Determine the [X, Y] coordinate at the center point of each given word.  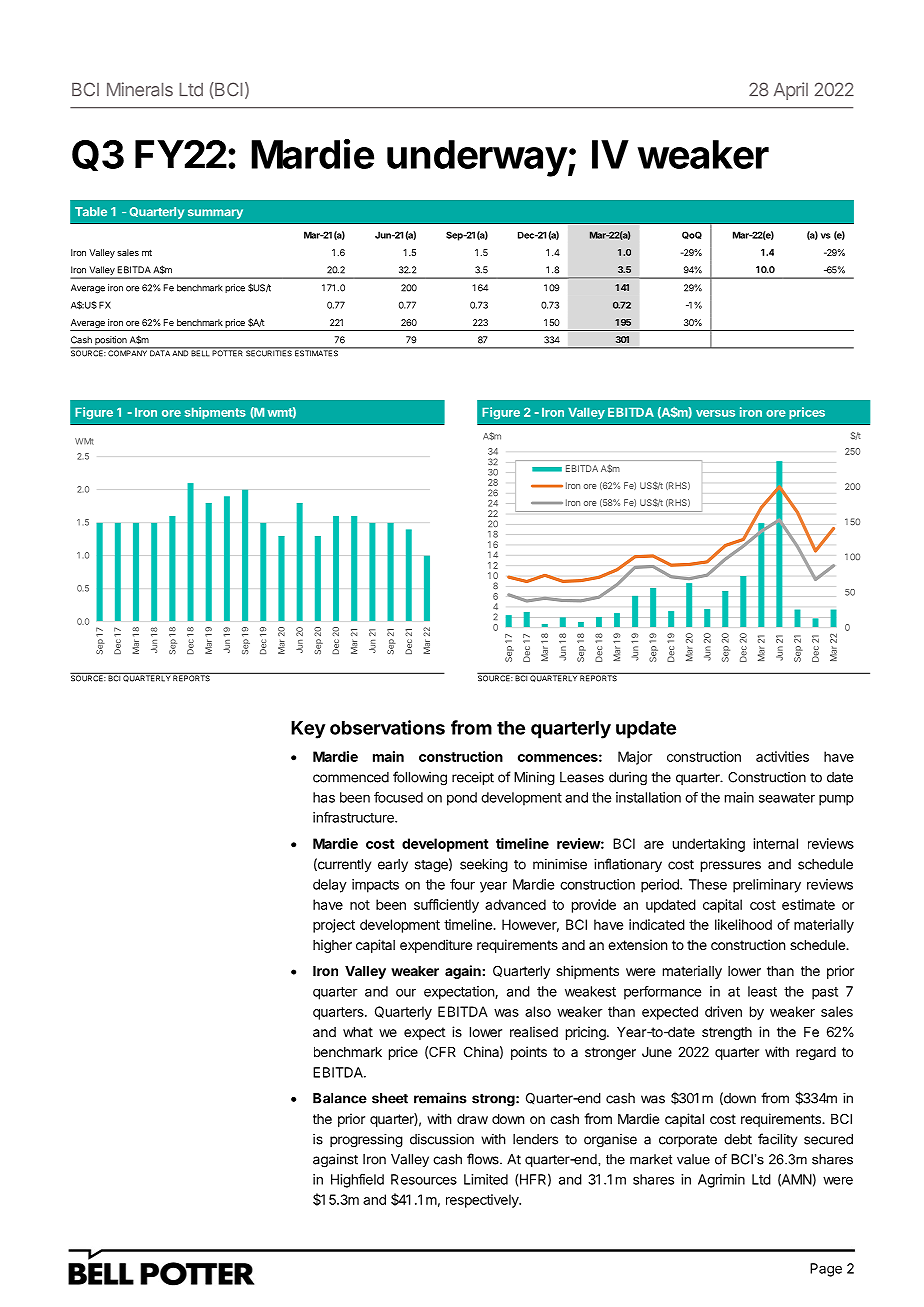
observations [387, 727]
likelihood [743, 924]
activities [782, 756]
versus [715, 413]
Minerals [140, 89]
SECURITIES [269, 352]
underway [477, 158]
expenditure [436, 946]
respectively [483, 1201]
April [791, 91]
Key [308, 730]
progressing [366, 1141]
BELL [200, 352]
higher [332, 946]
